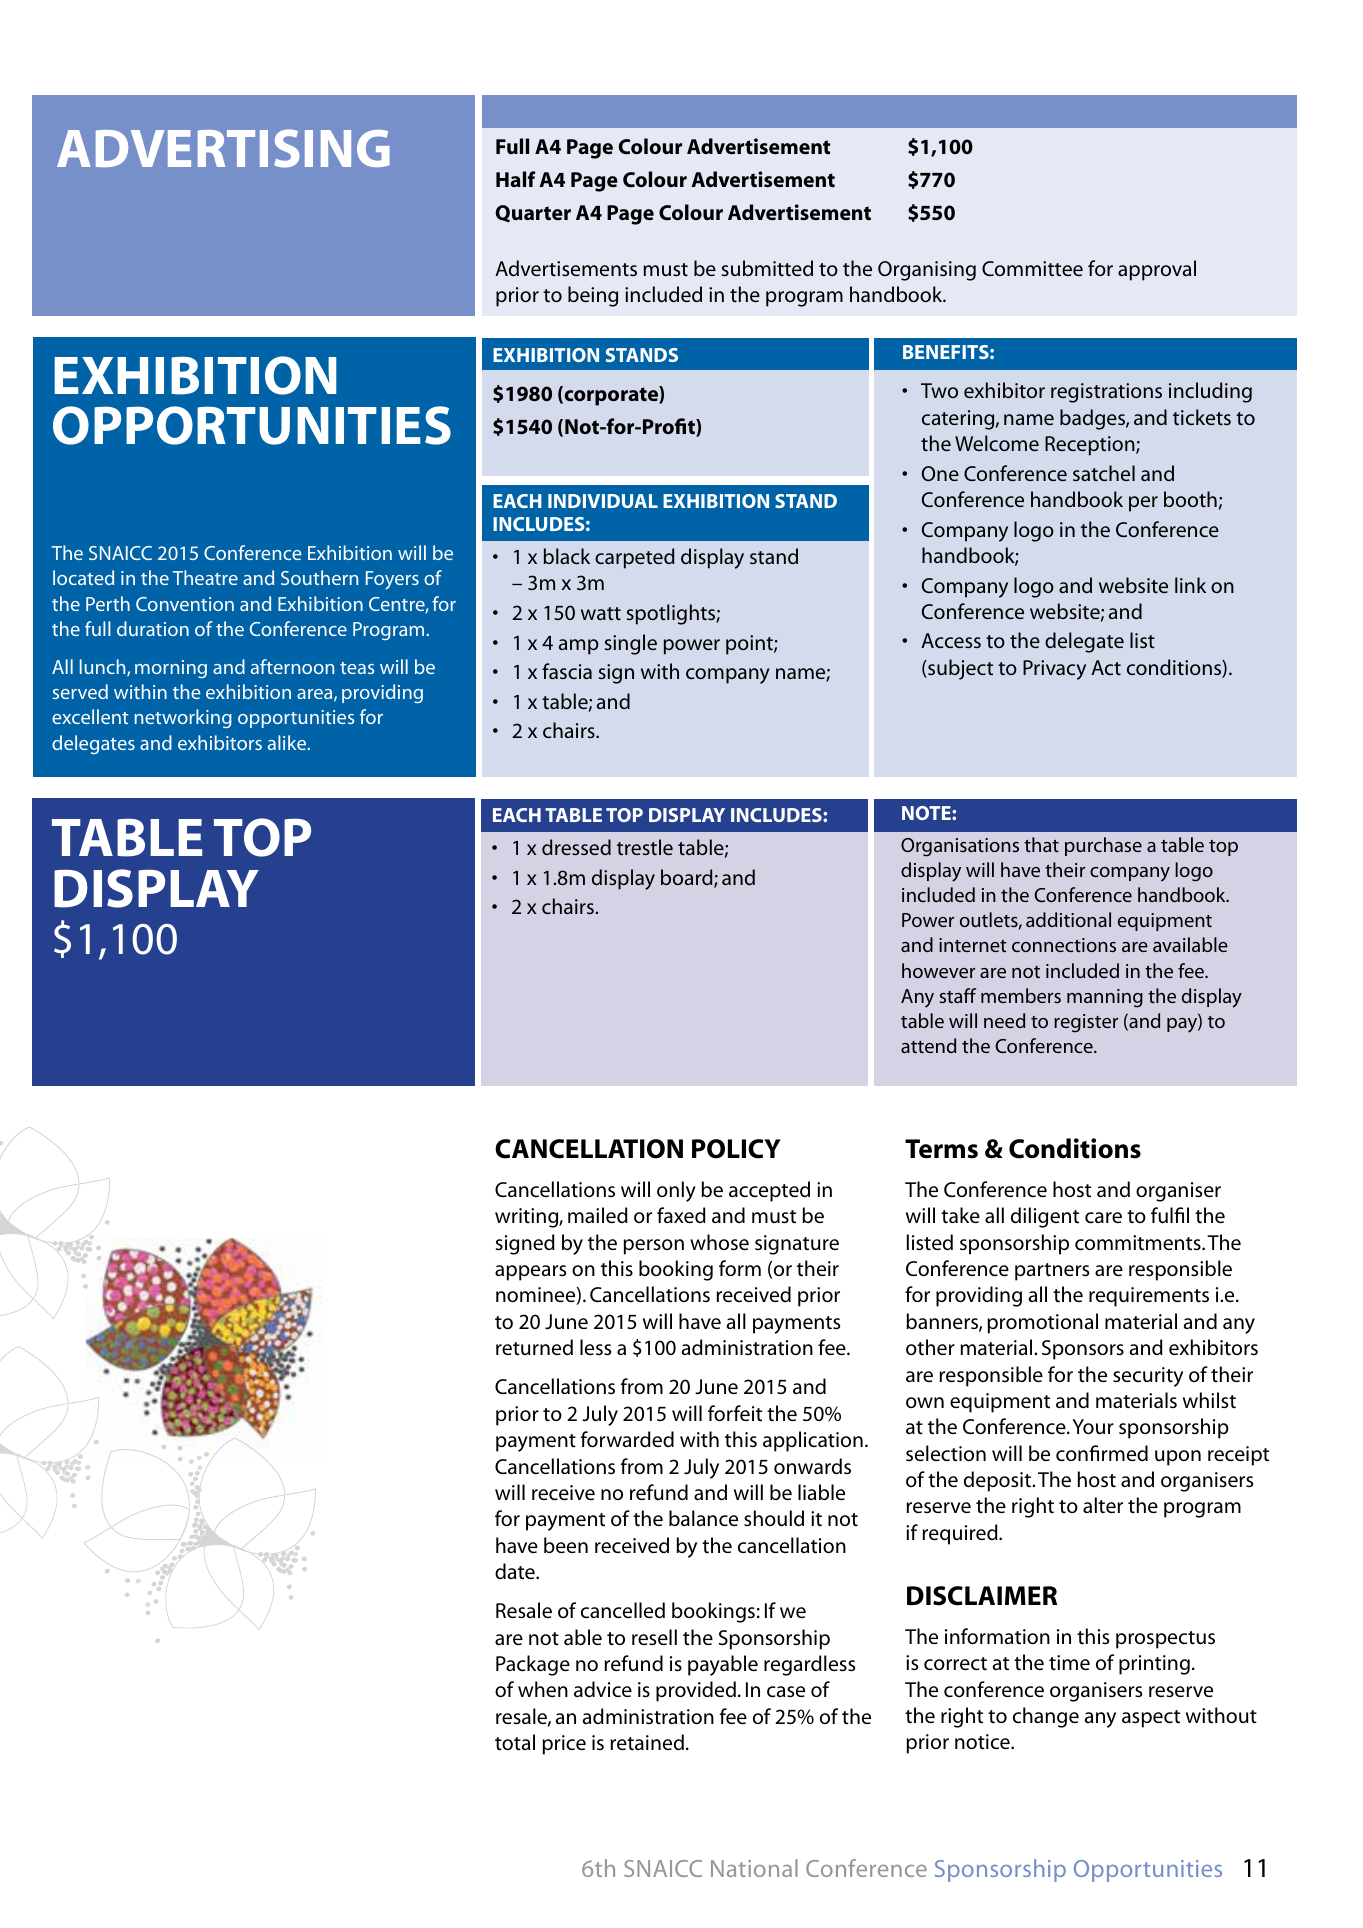  What do you see at coordinates (533, 214) in the image?
I see `Quarter` at bounding box center [533, 214].
